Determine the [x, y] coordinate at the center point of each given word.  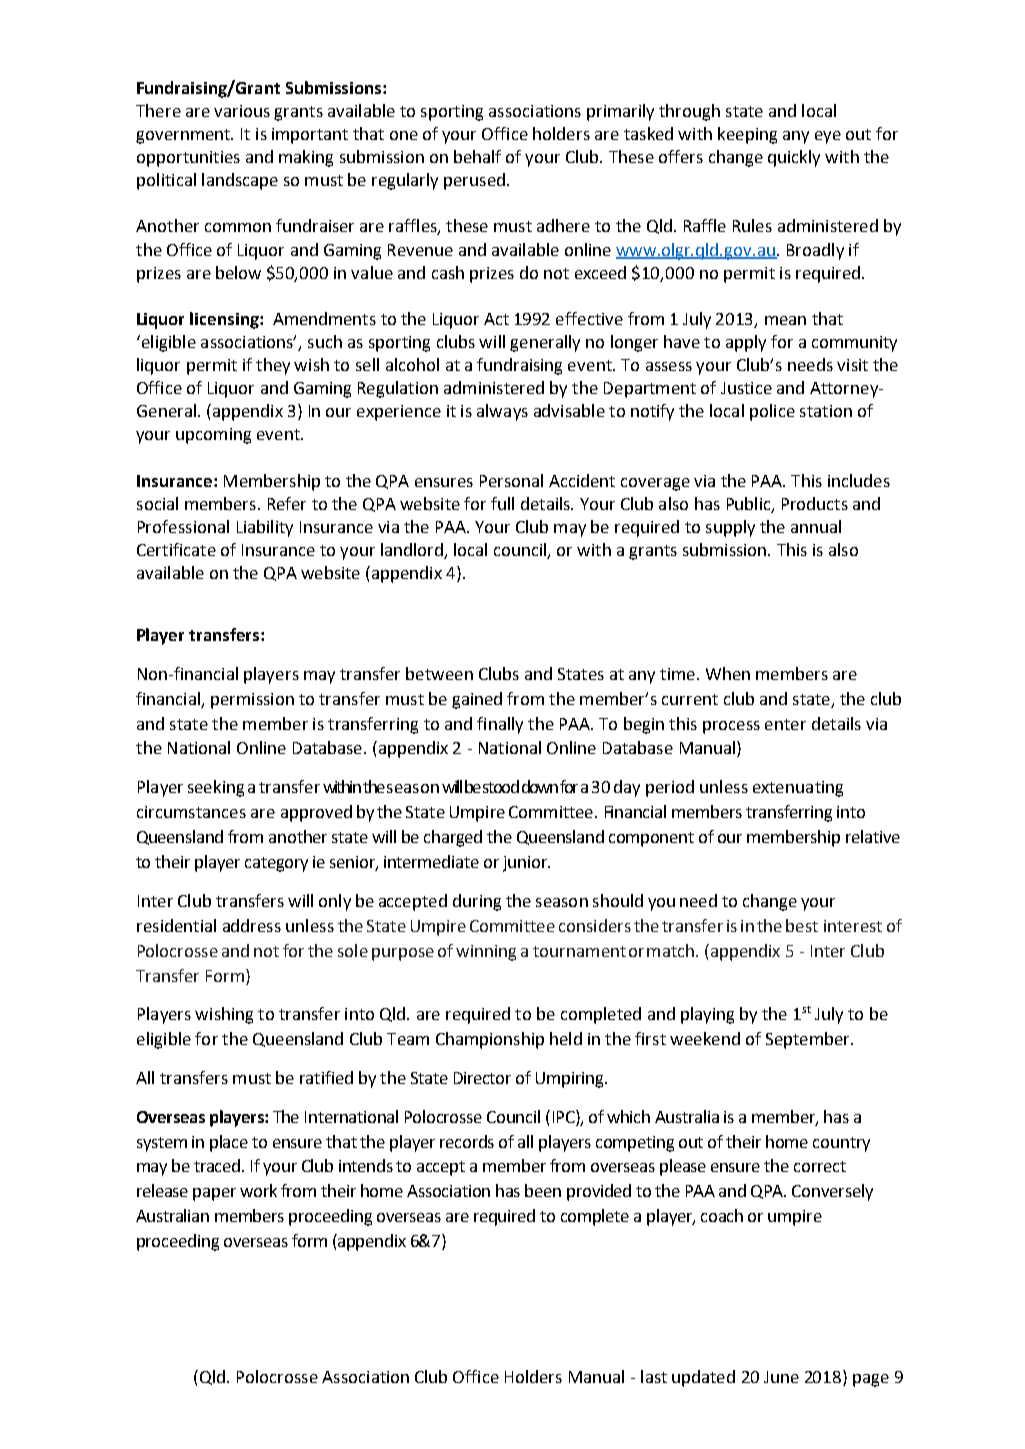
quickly [794, 158]
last [654, 1376]
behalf [477, 156]
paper [214, 1194]
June [781, 1377]
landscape [240, 181]
